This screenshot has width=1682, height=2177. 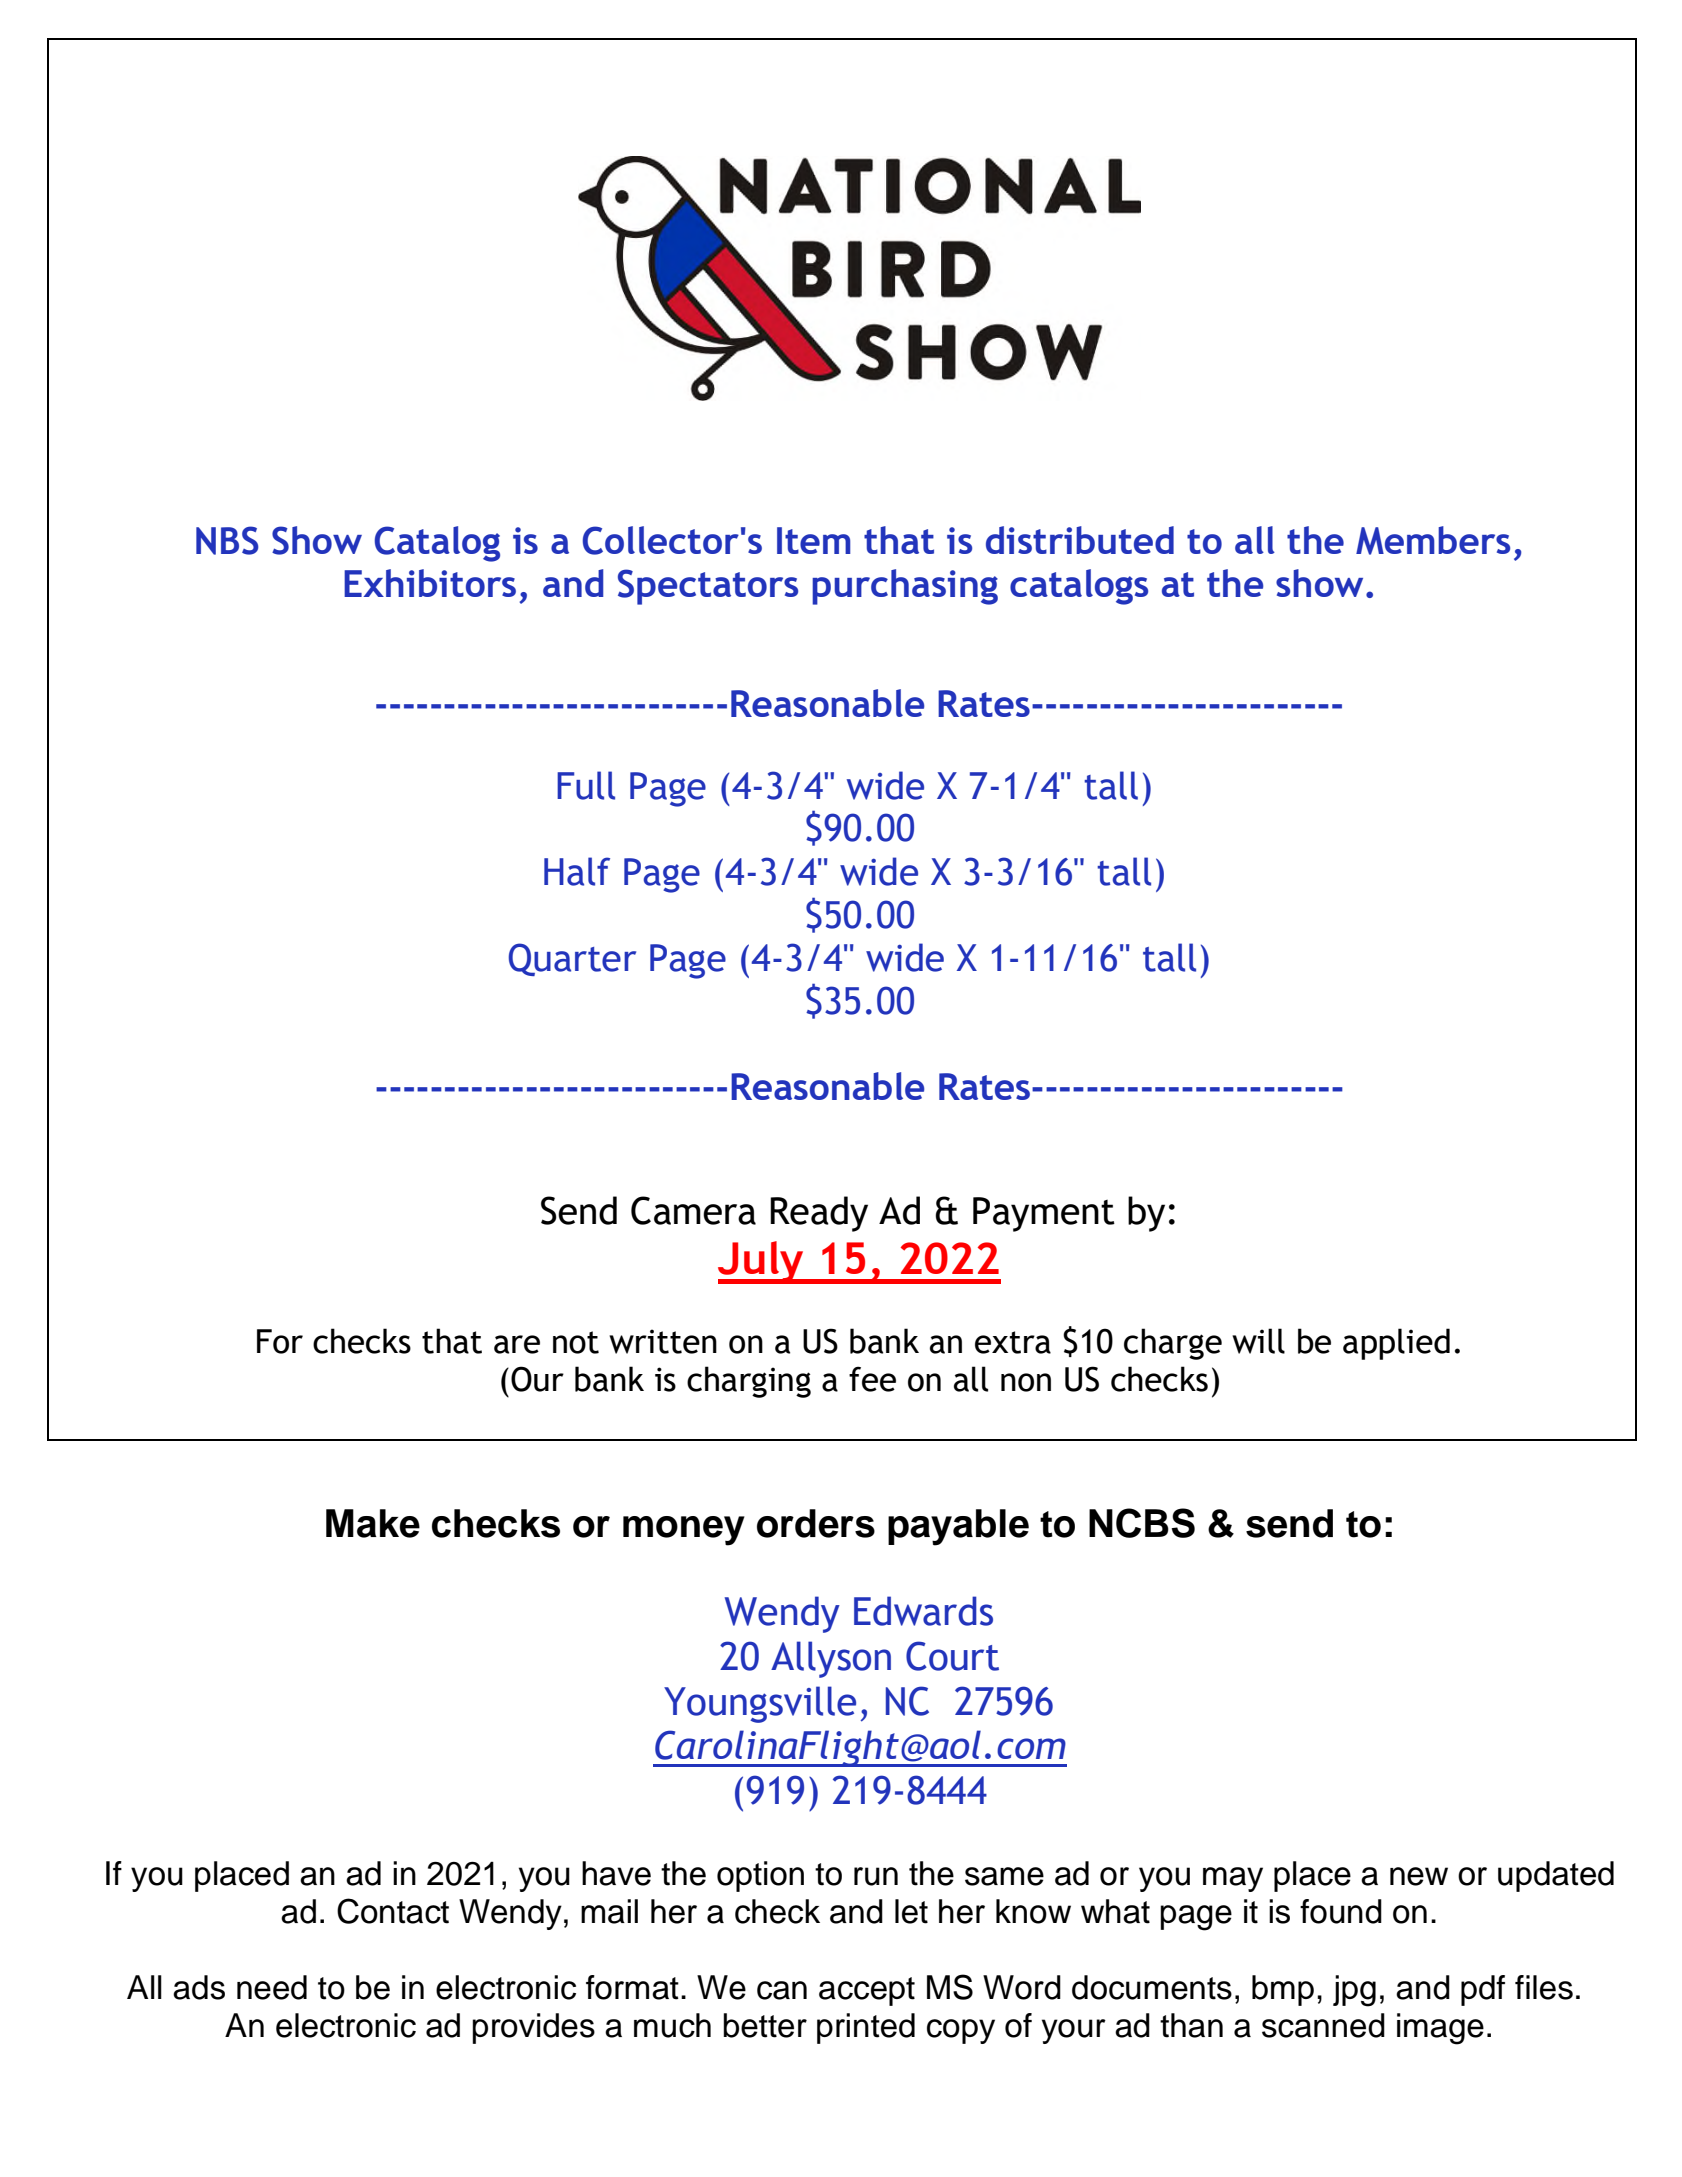 What do you see at coordinates (272, 1987) in the screenshot?
I see `need` at bounding box center [272, 1987].
